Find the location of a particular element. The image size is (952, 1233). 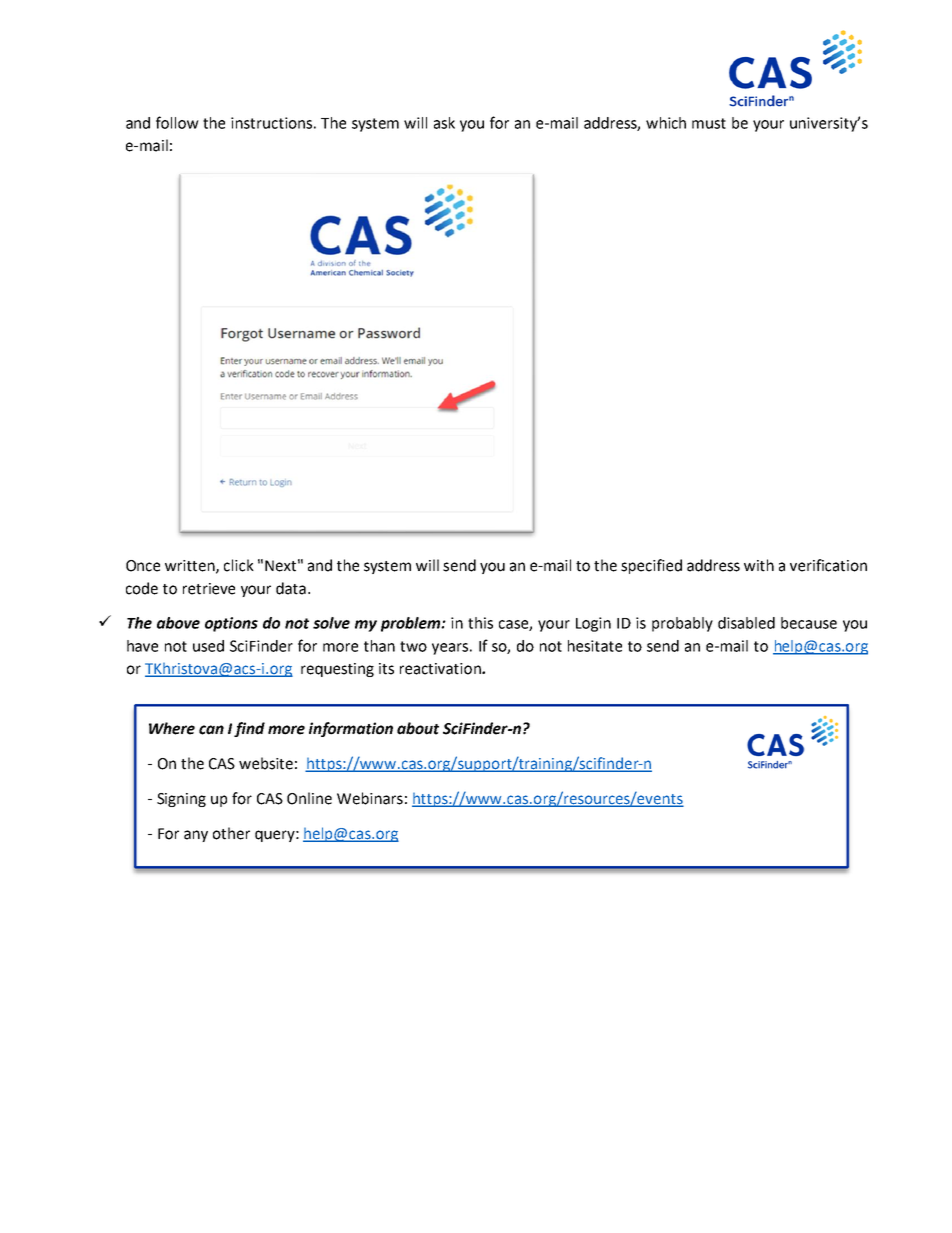

follow is located at coordinates (177, 122).
